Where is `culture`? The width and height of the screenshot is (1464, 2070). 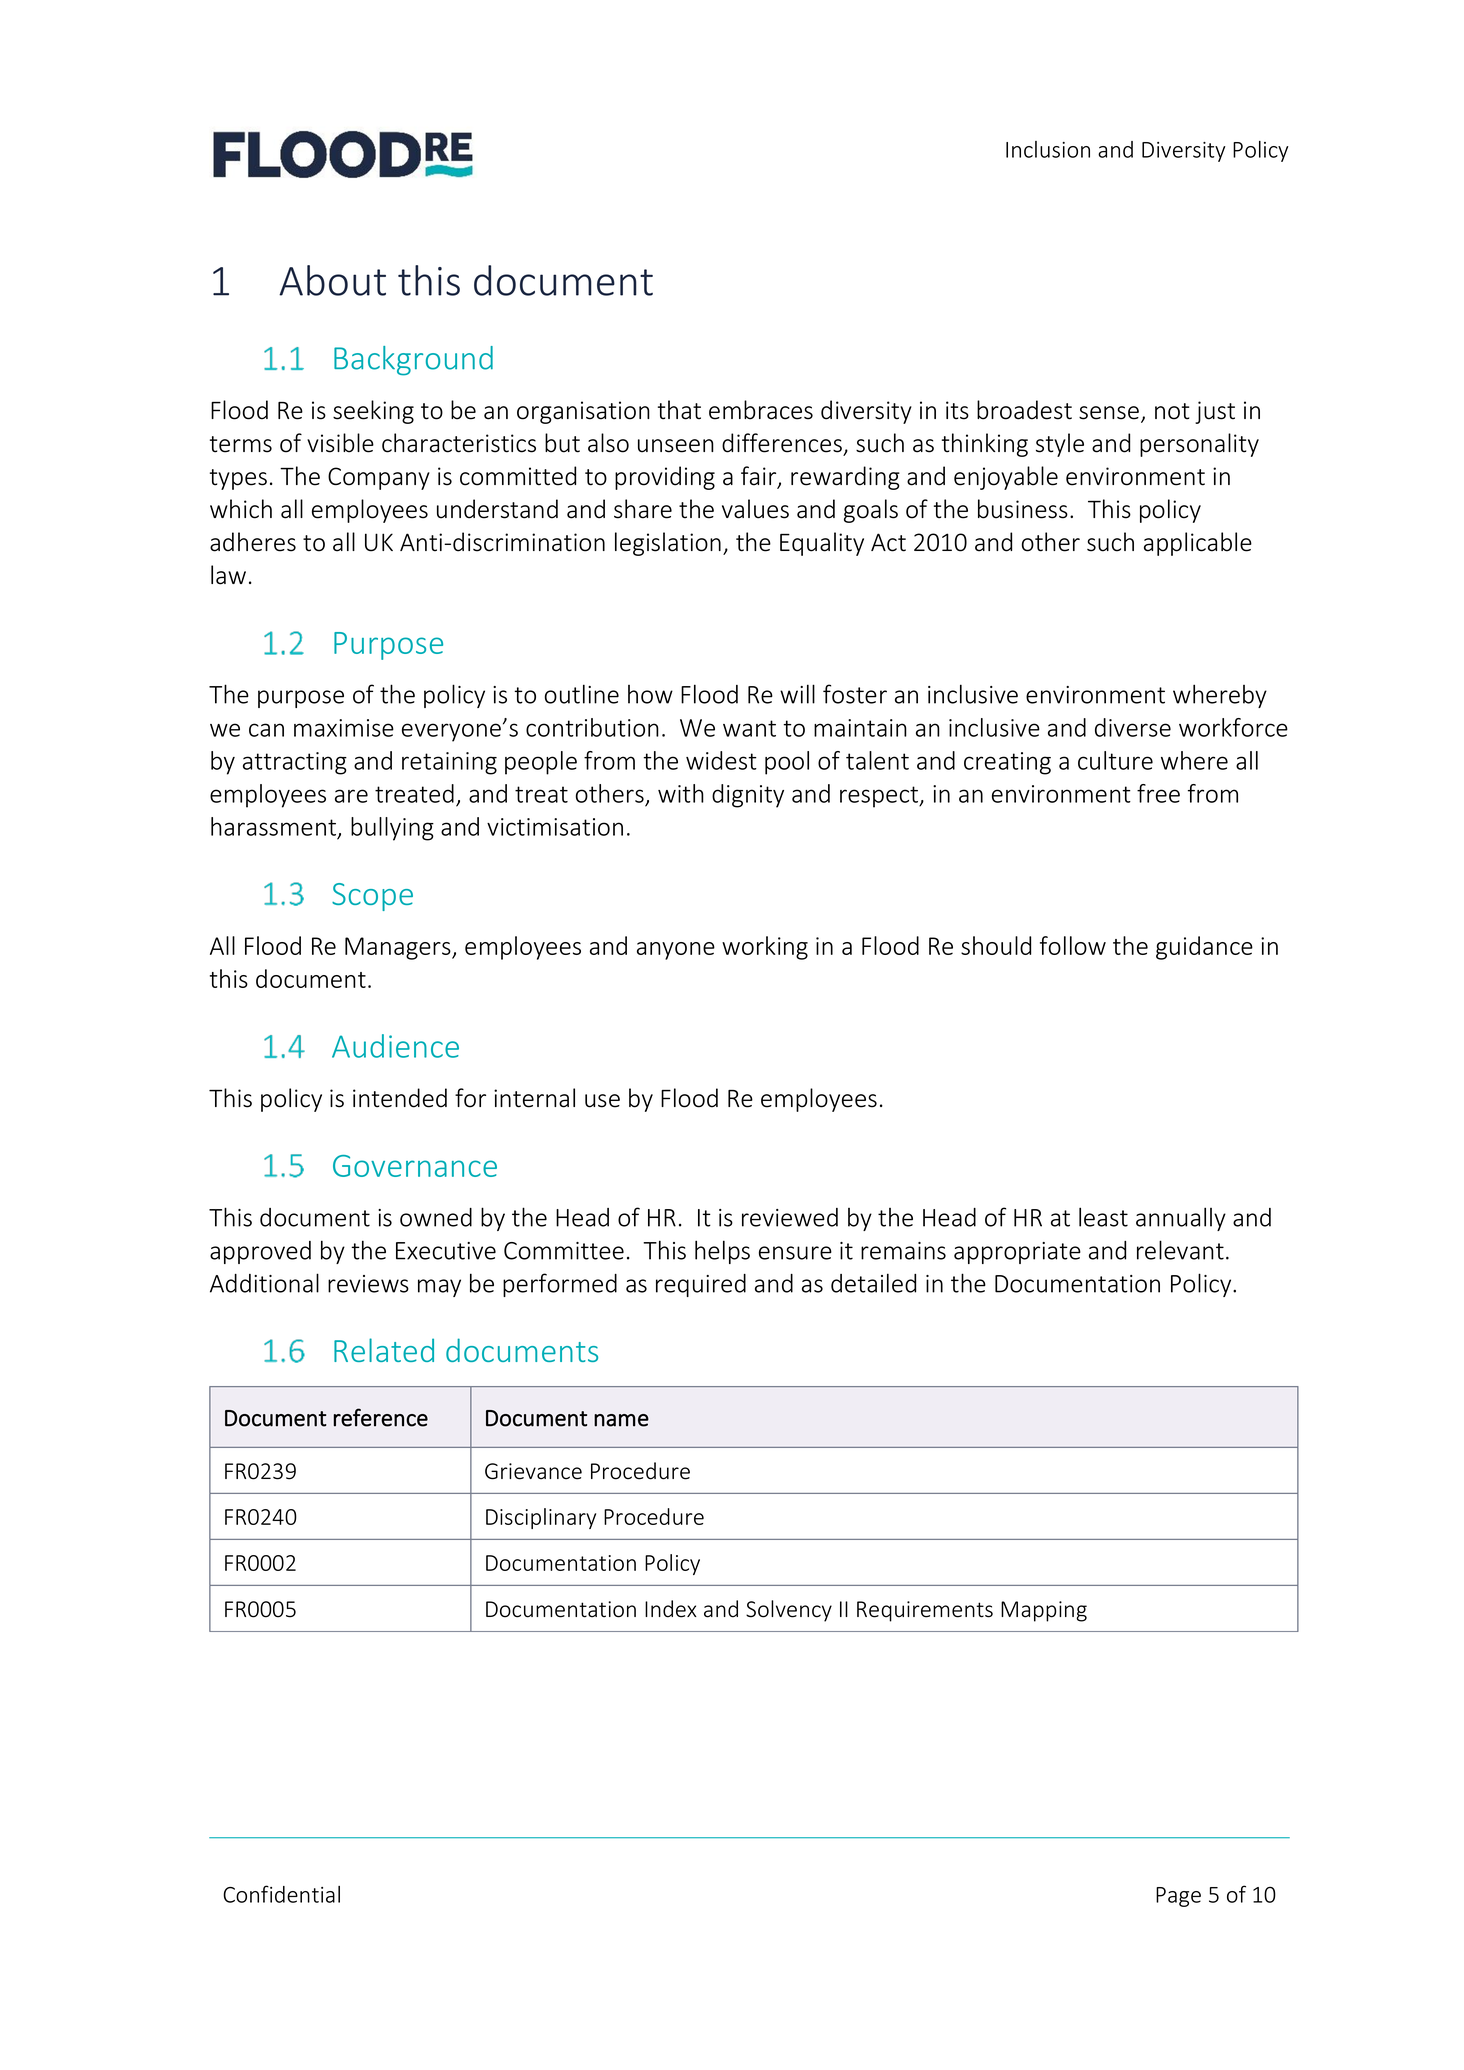
culture is located at coordinates (1115, 760).
